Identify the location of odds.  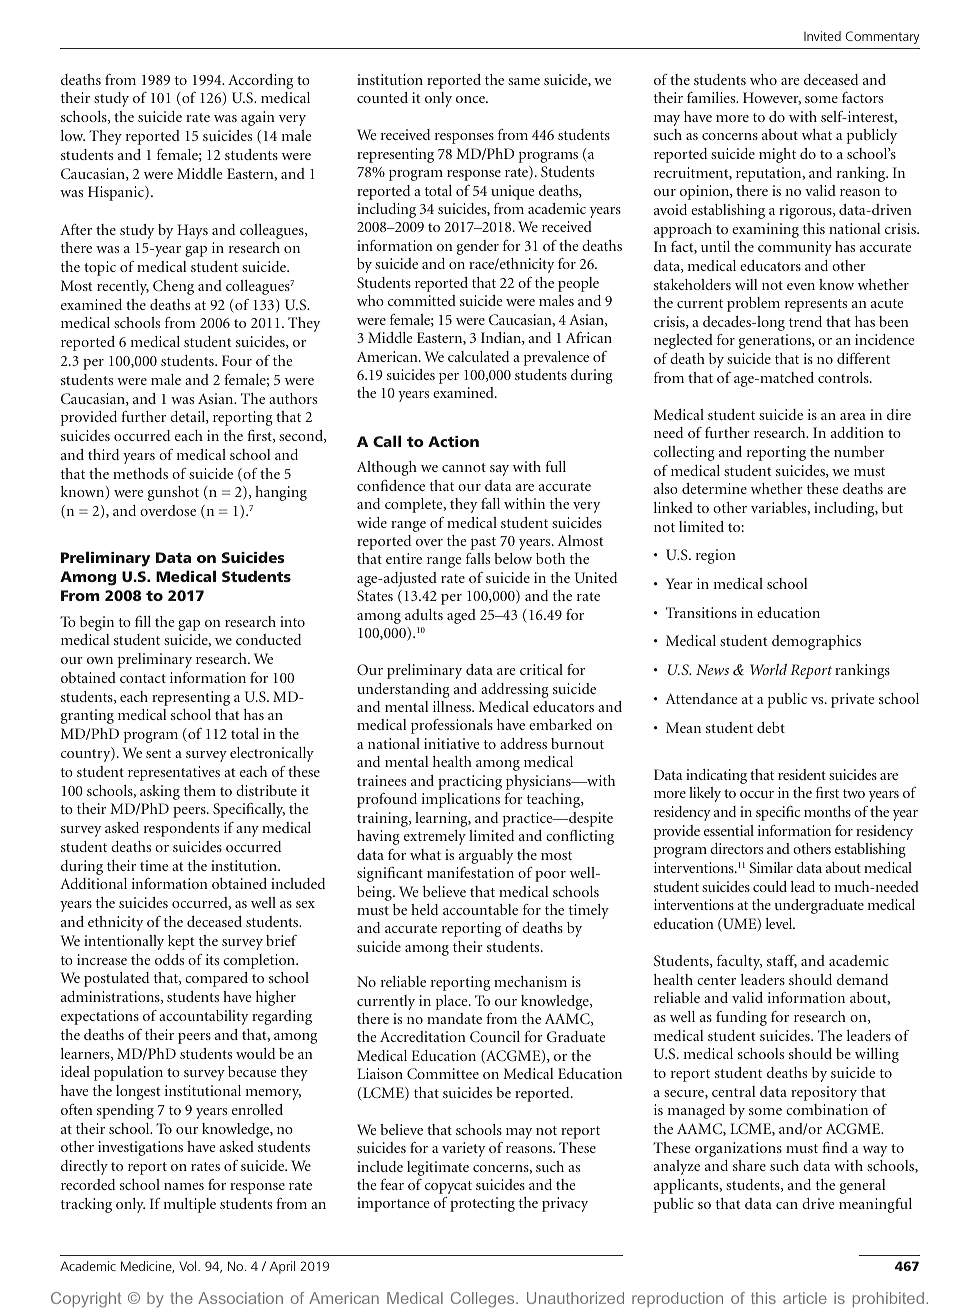
(169, 959).
